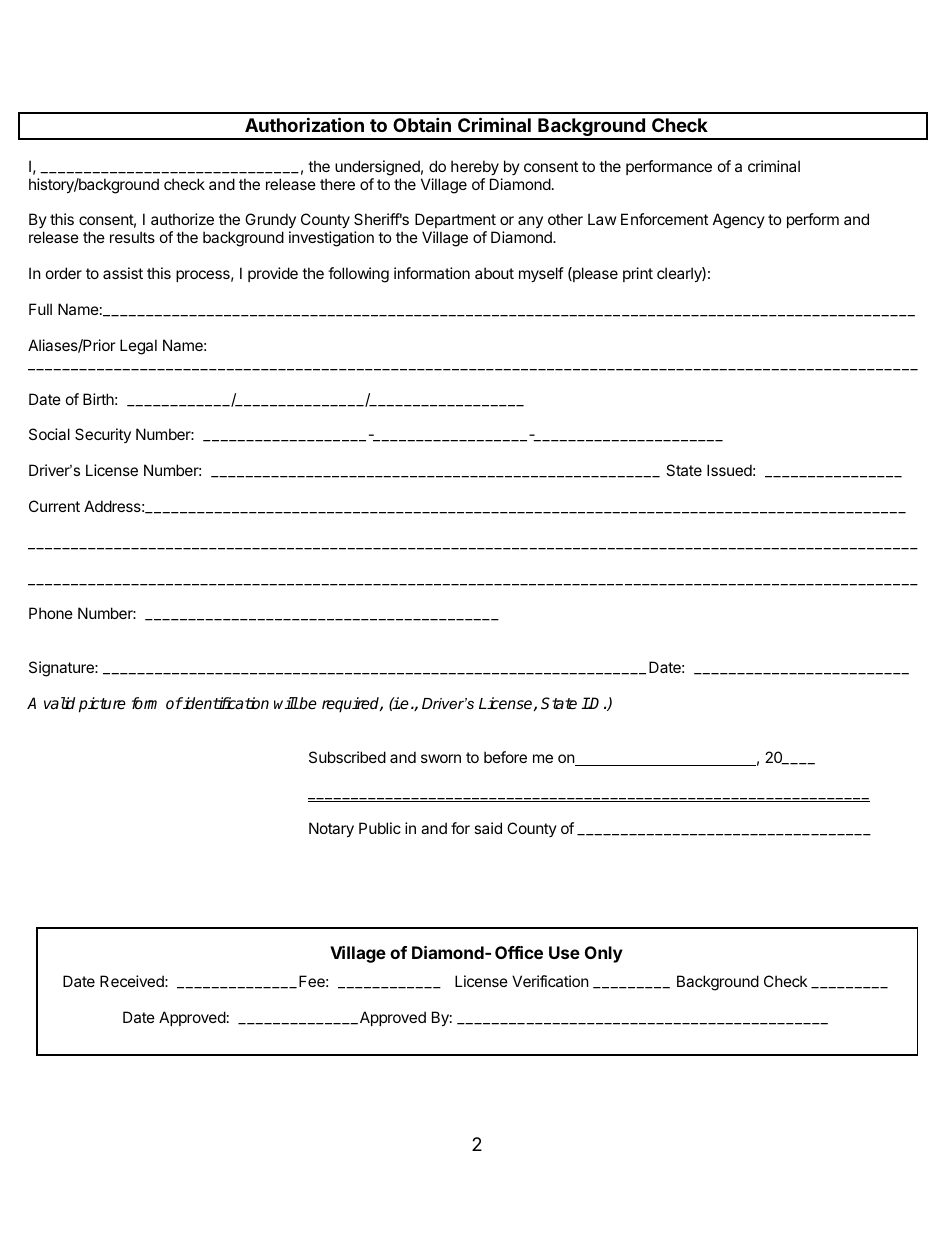 The height and width of the screenshot is (1233, 952). I want to click on will, so click(286, 703).
